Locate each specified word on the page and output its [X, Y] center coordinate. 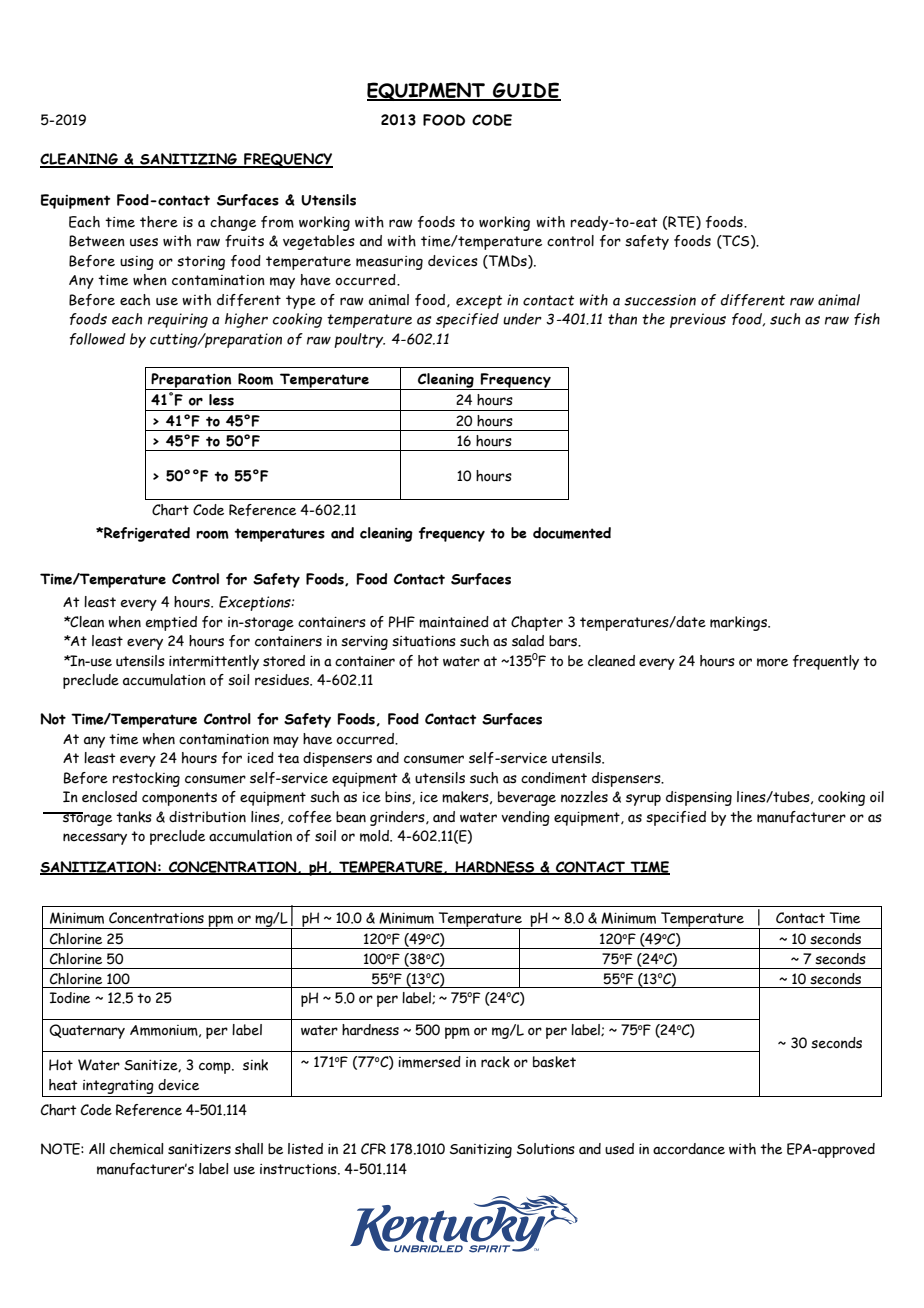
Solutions [546, 1149]
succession [660, 300]
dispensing [699, 798]
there [159, 222]
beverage [527, 798]
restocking [146, 779]
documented [572, 533]
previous [698, 320]
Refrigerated [146, 534]
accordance [689, 1149]
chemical [137, 1149]
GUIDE [526, 91]
